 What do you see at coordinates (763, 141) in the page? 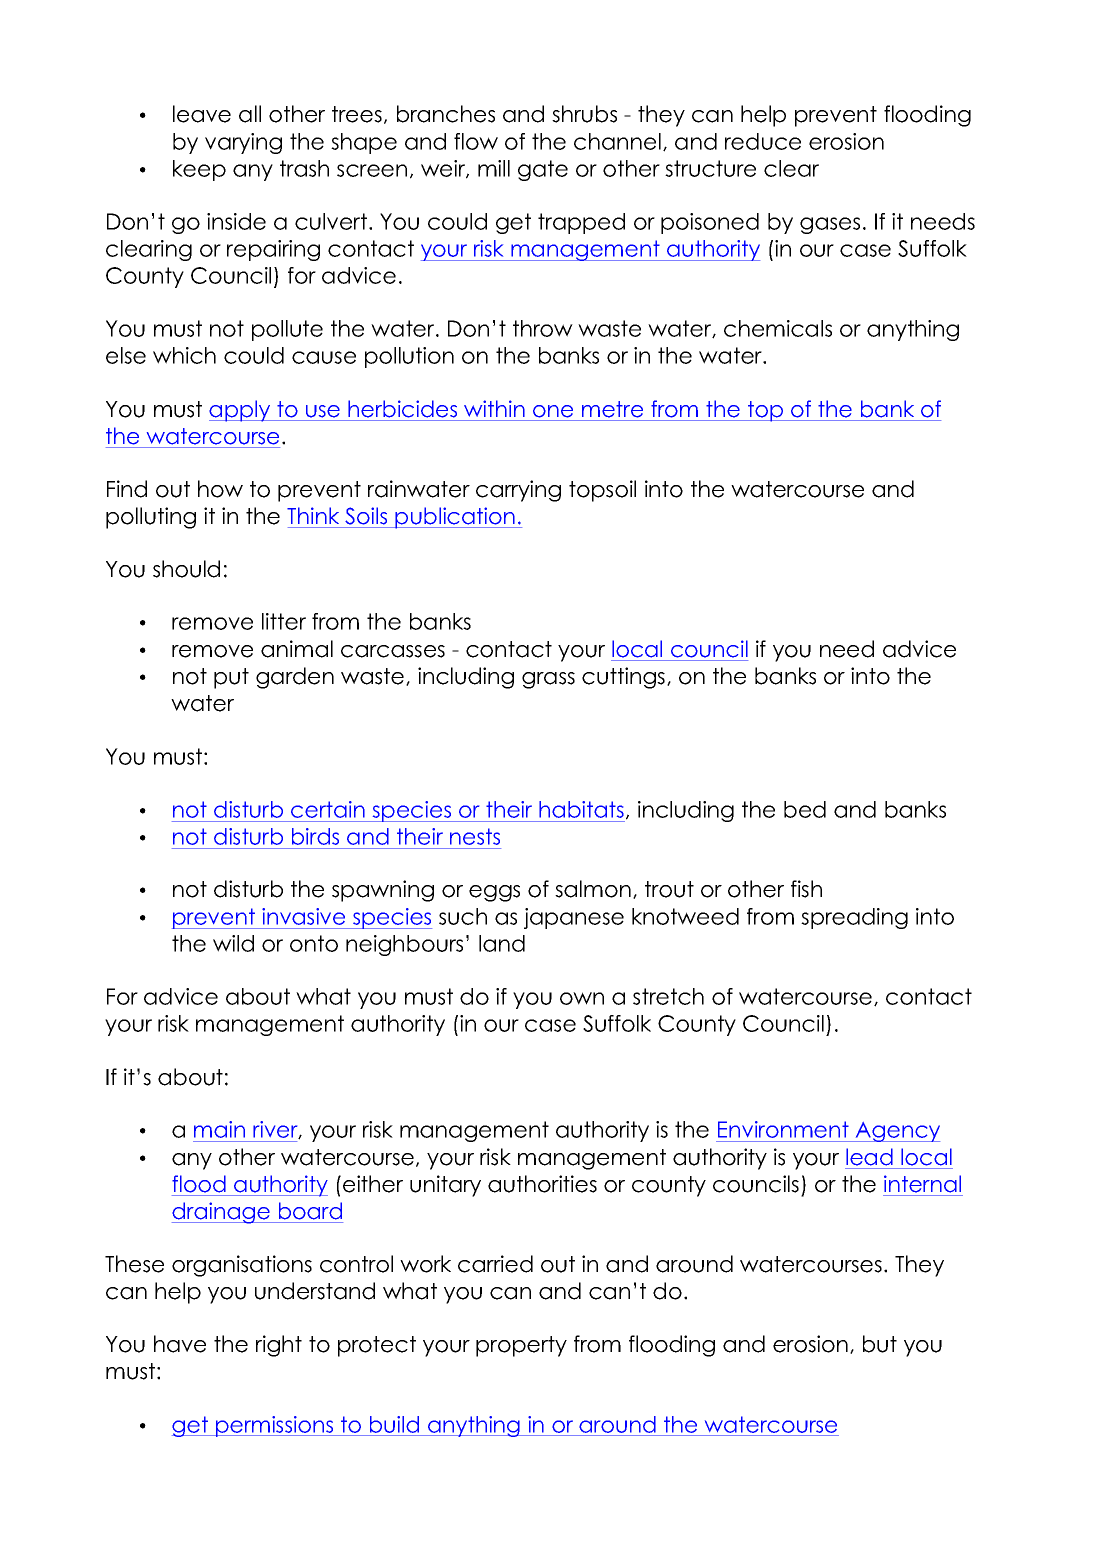
I see `reduce` at bounding box center [763, 141].
